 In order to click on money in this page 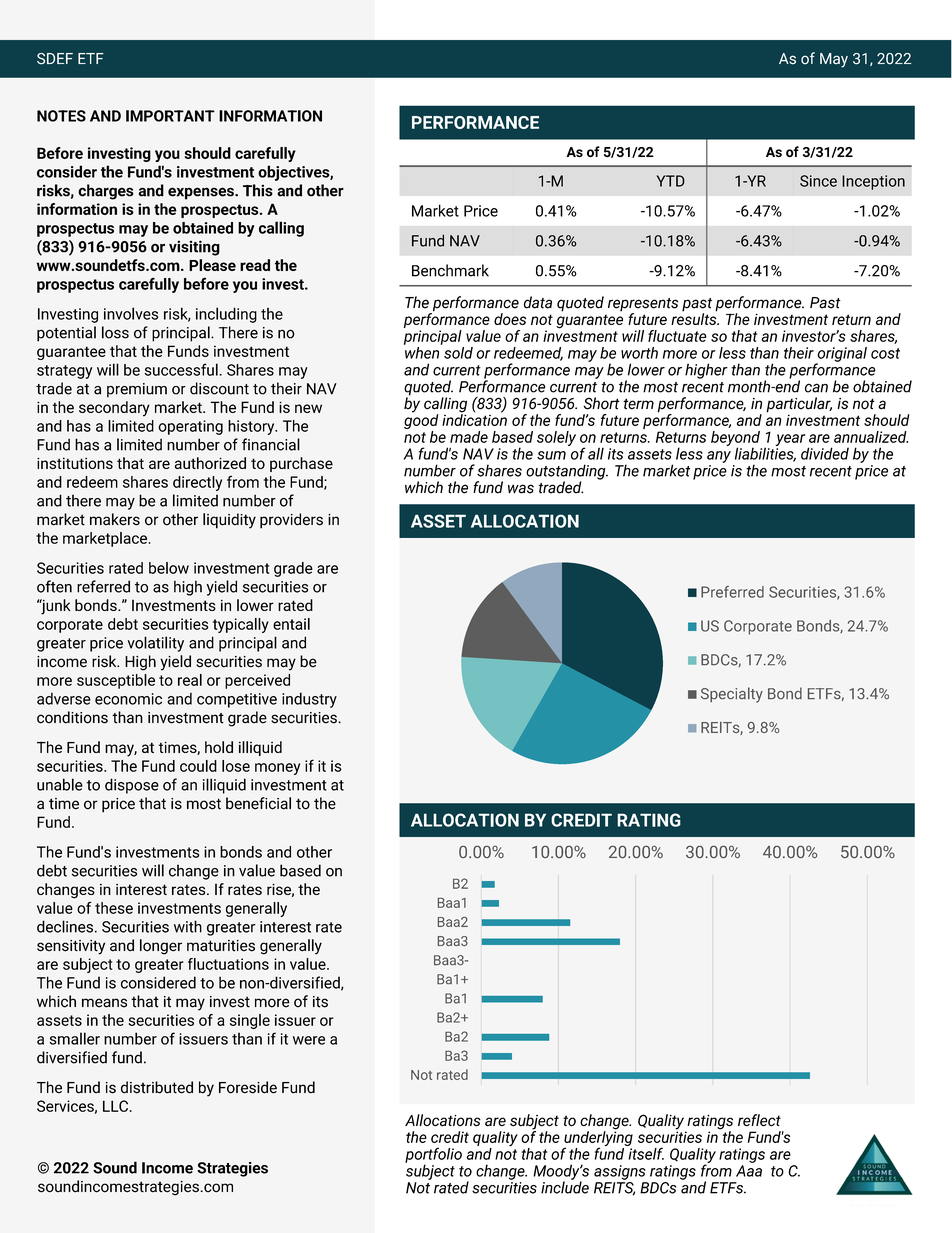, I will do `click(277, 769)`.
